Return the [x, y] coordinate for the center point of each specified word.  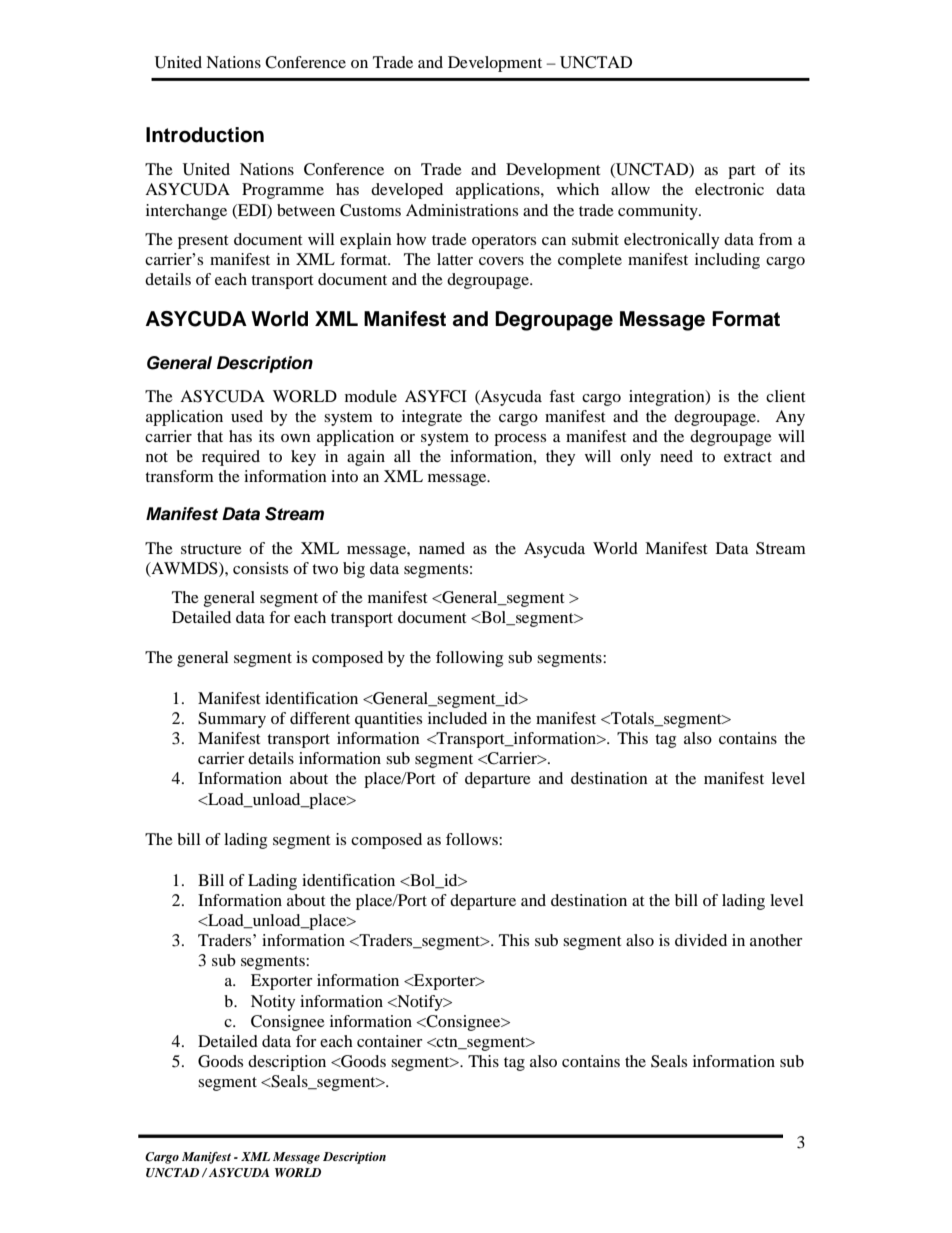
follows [473, 839]
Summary [232, 720]
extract [748, 457]
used [247, 416]
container [390, 1041]
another [776, 940]
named [442, 548]
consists [260, 568]
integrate [432, 418]
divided [701, 940]
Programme [283, 191]
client [785, 396]
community [659, 212]
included [457, 718]
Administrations [462, 210]
